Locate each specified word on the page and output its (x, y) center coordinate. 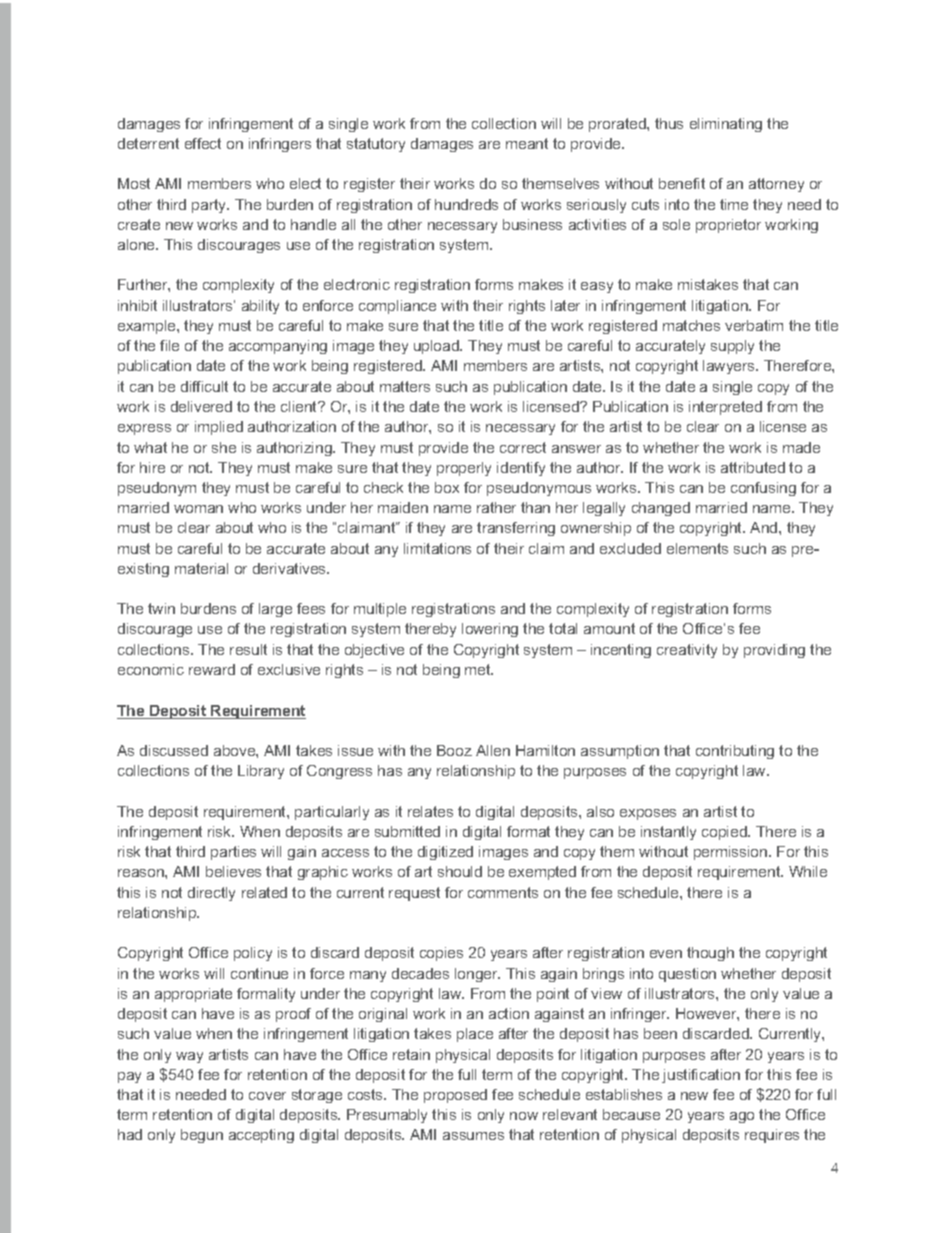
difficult (204, 386)
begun (202, 1136)
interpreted (725, 408)
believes (233, 871)
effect (203, 143)
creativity (687, 651)
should (460, 871)
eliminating (726, 125)
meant (527, 143)
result (248, 649)
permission (732, 853)
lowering (490, 630)
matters (405, 386)
